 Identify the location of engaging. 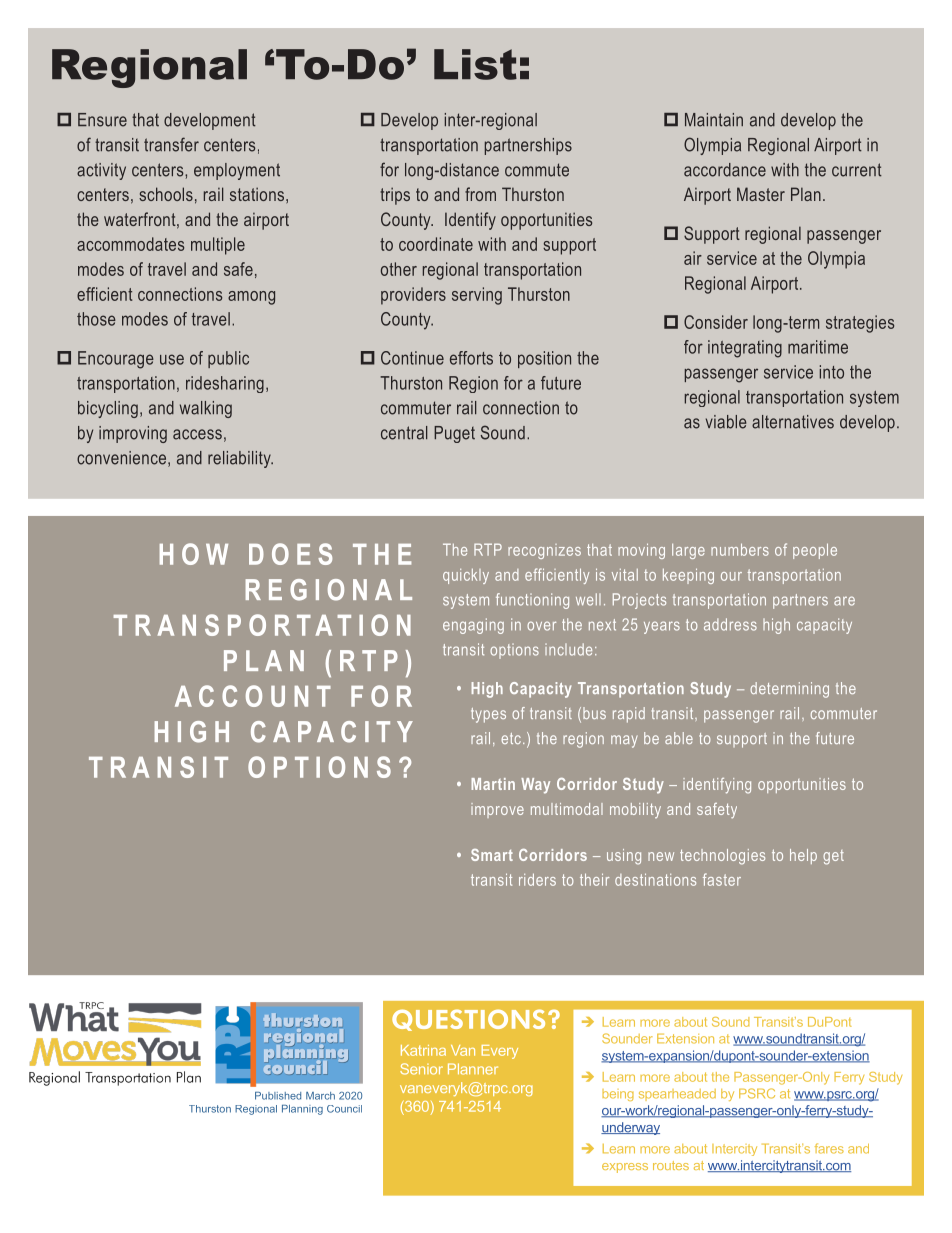
(473, 626).
